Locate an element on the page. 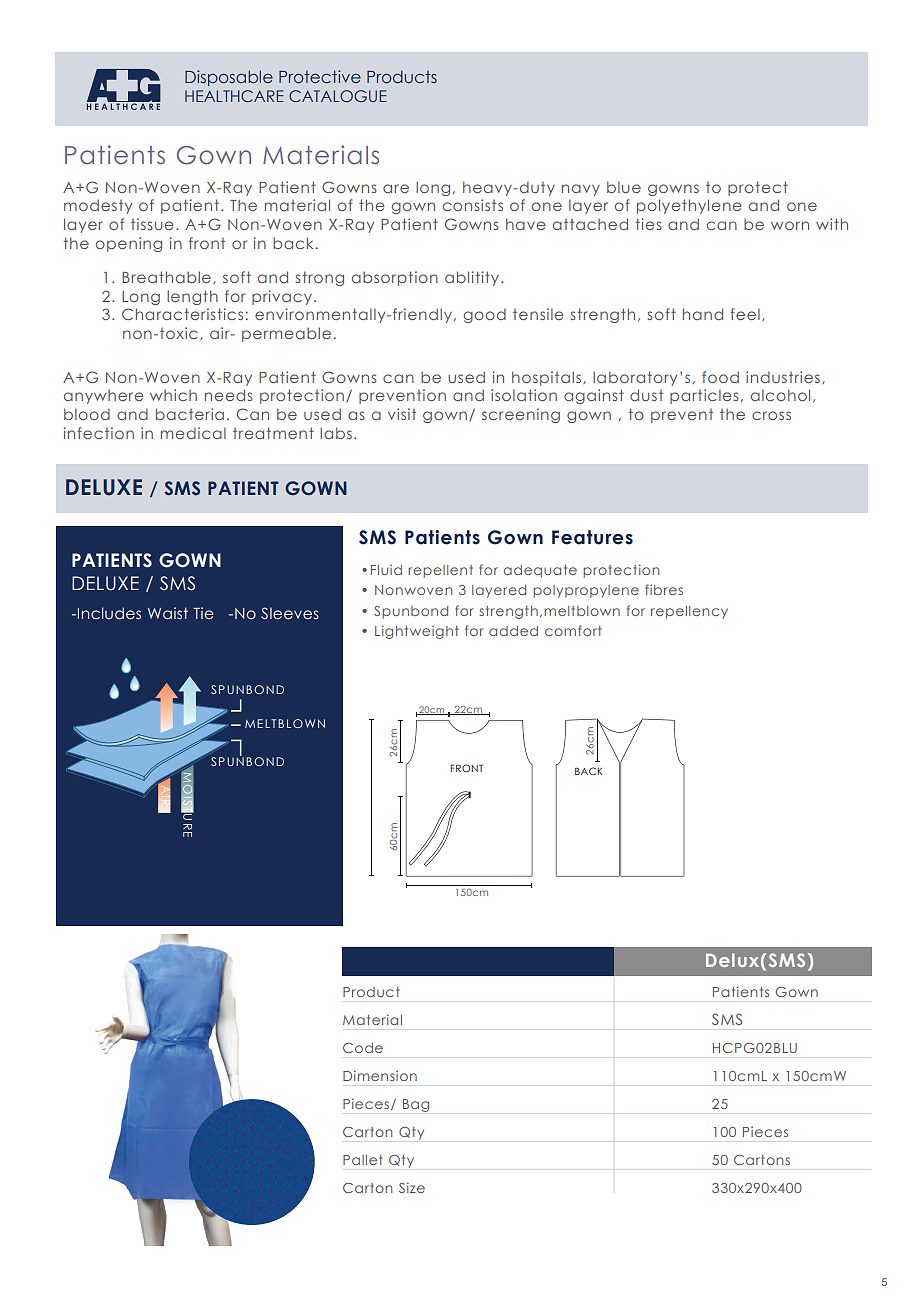  Waist is located at coordinates (168, 613).
